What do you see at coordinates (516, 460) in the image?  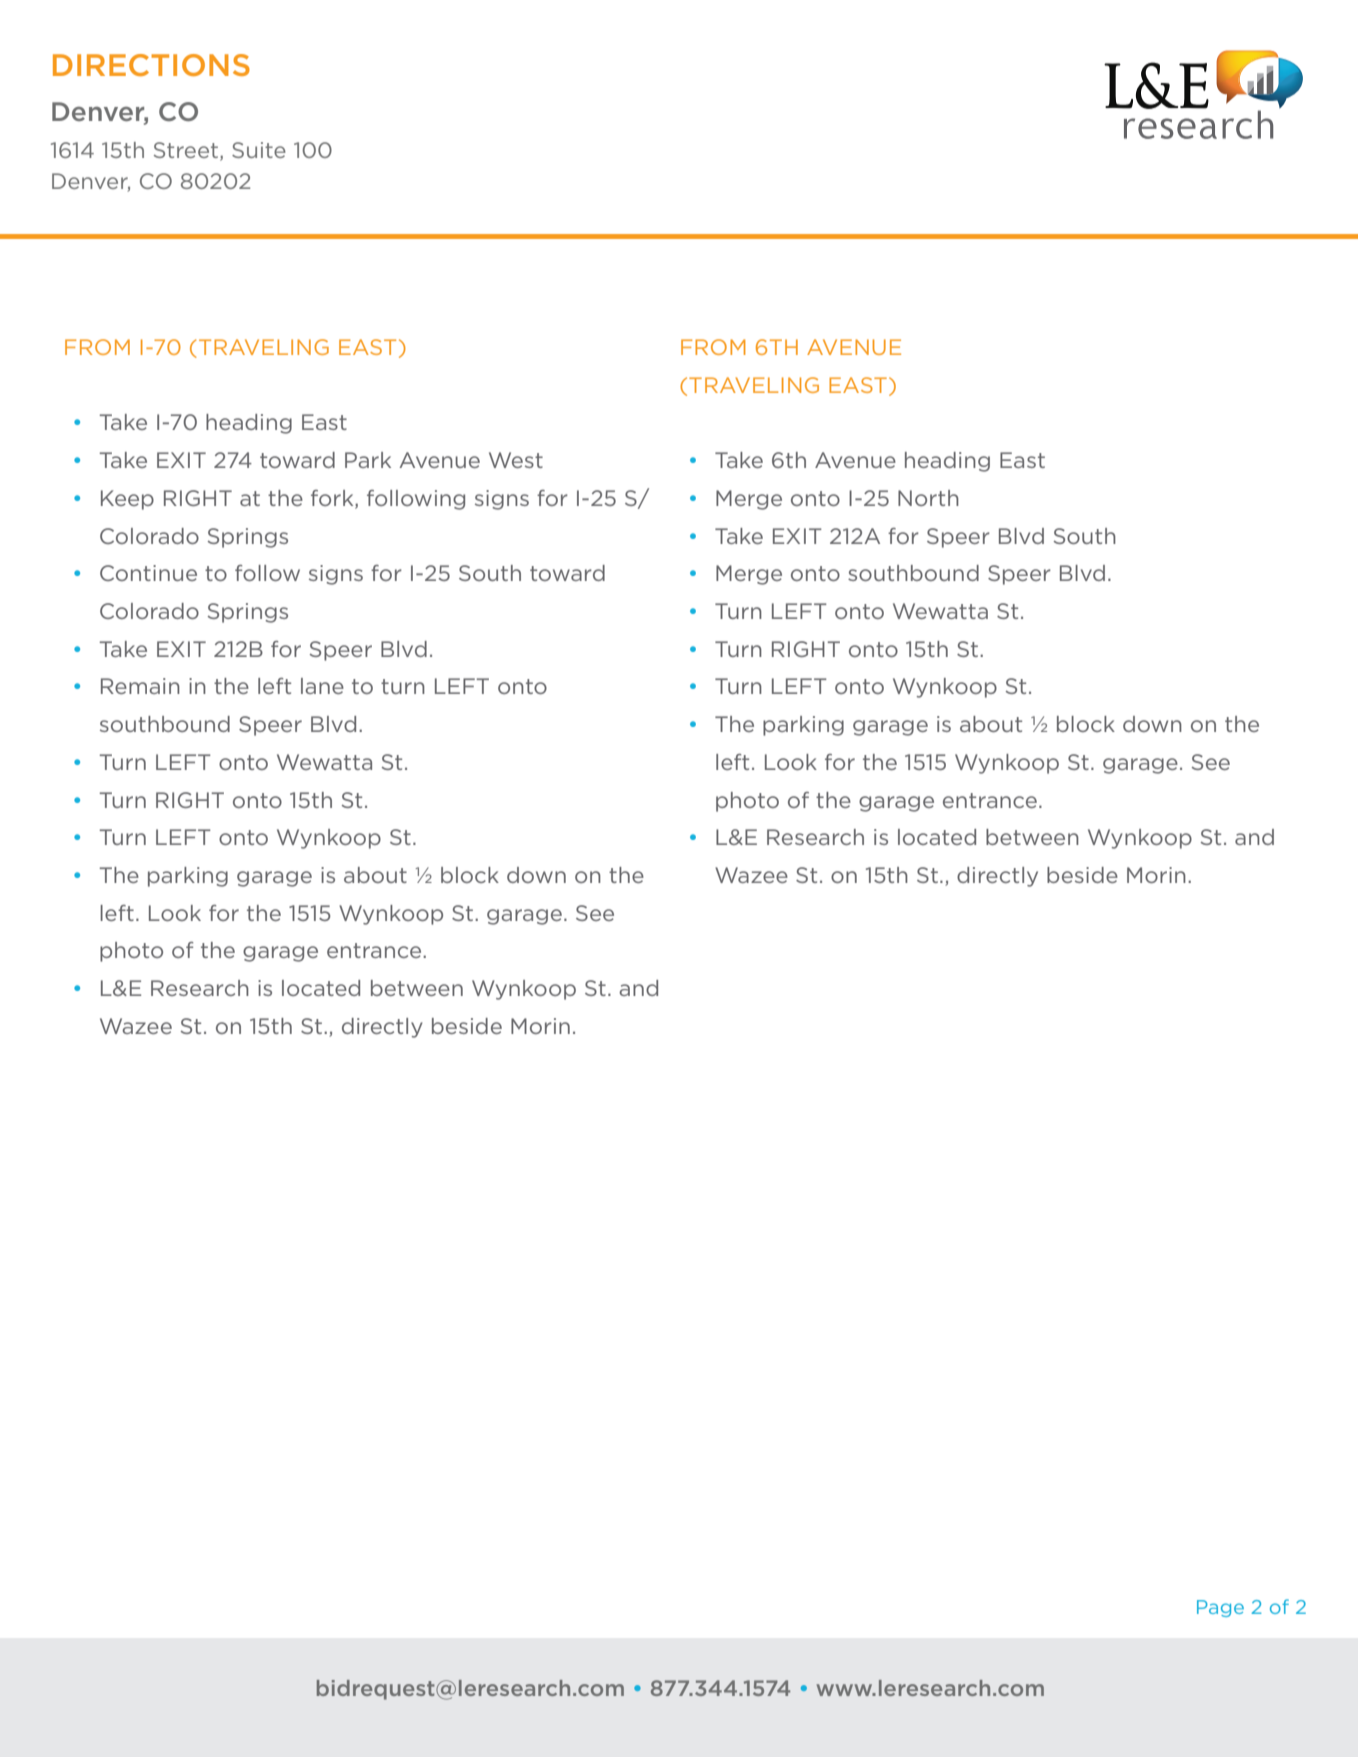 I see `West` at bounding box center [516, 460].
